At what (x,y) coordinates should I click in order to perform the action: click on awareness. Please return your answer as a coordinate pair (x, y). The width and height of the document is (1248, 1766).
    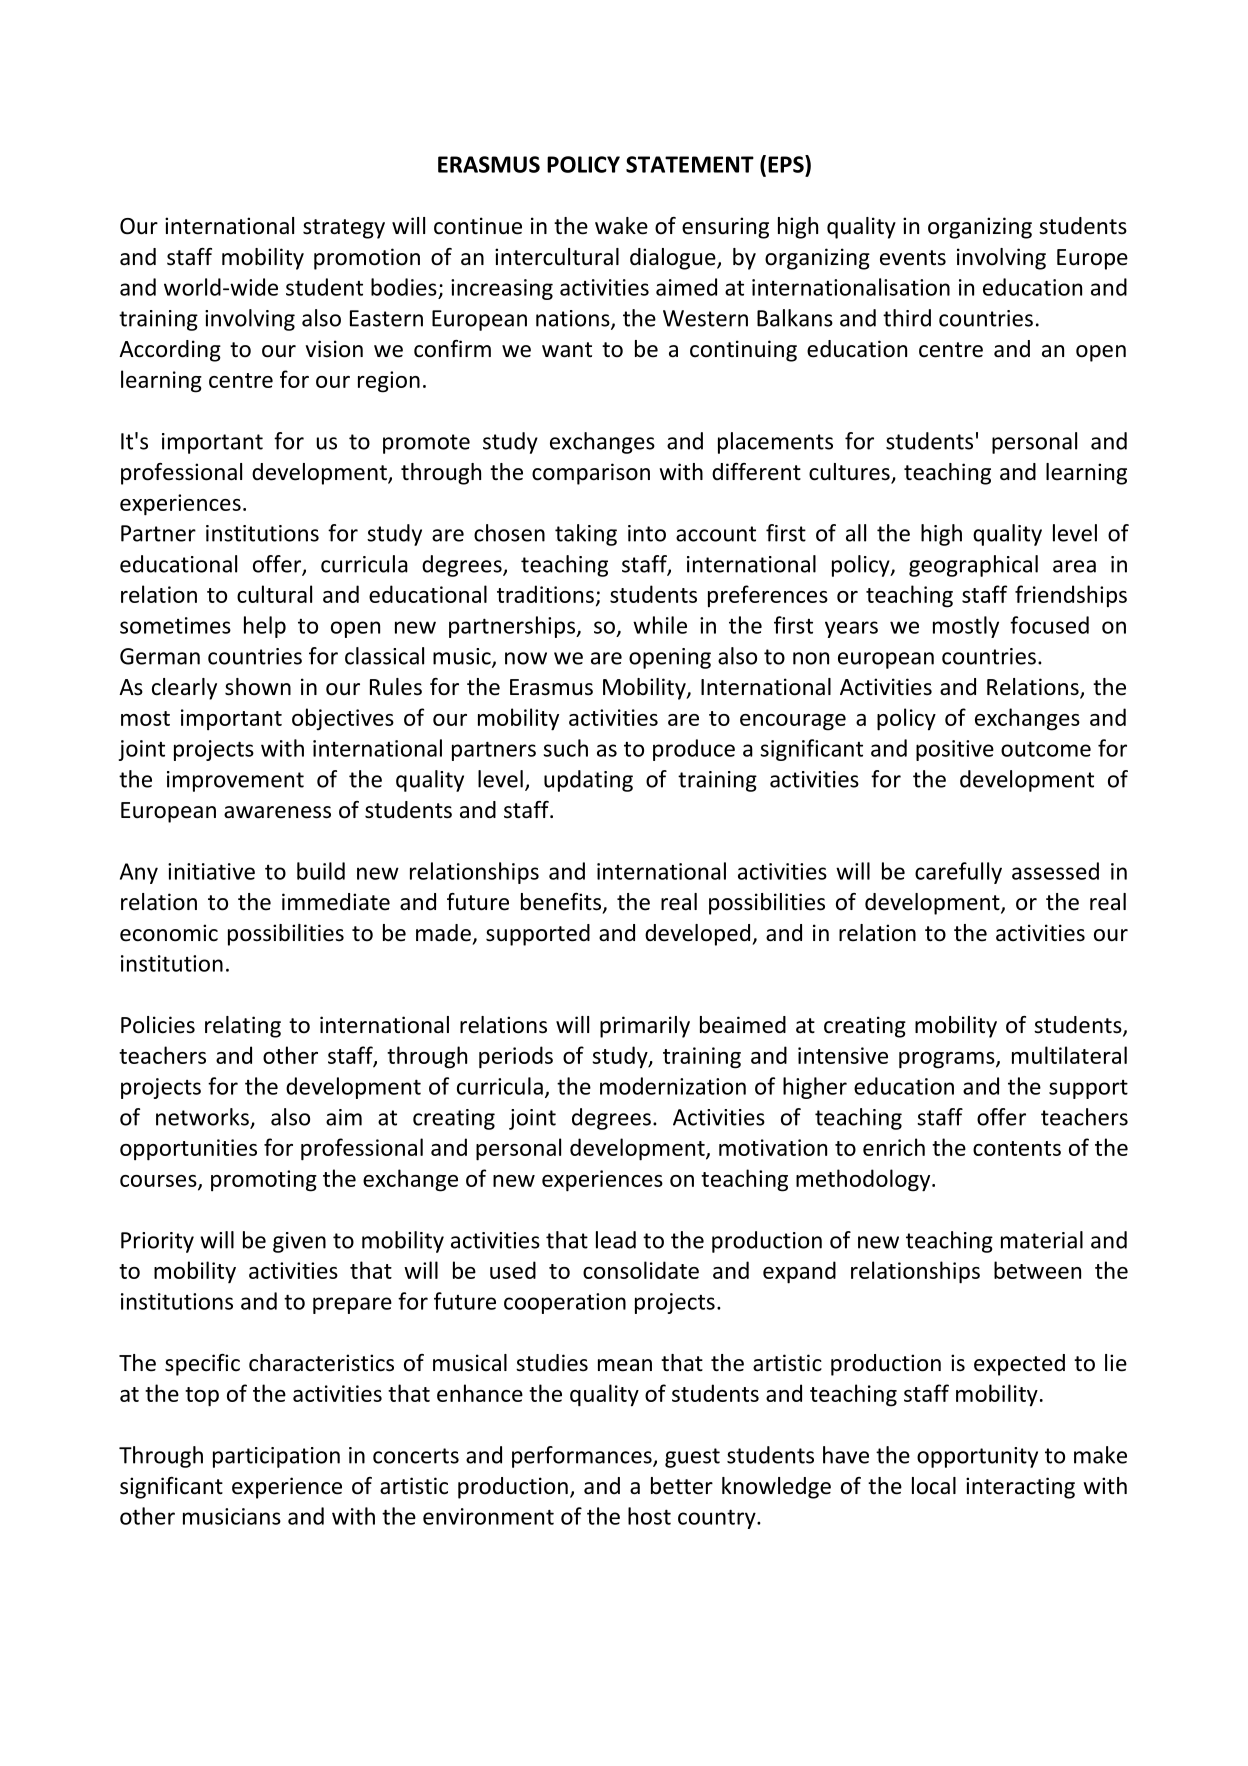
    Looking at the image, I should click on (277, 812).
